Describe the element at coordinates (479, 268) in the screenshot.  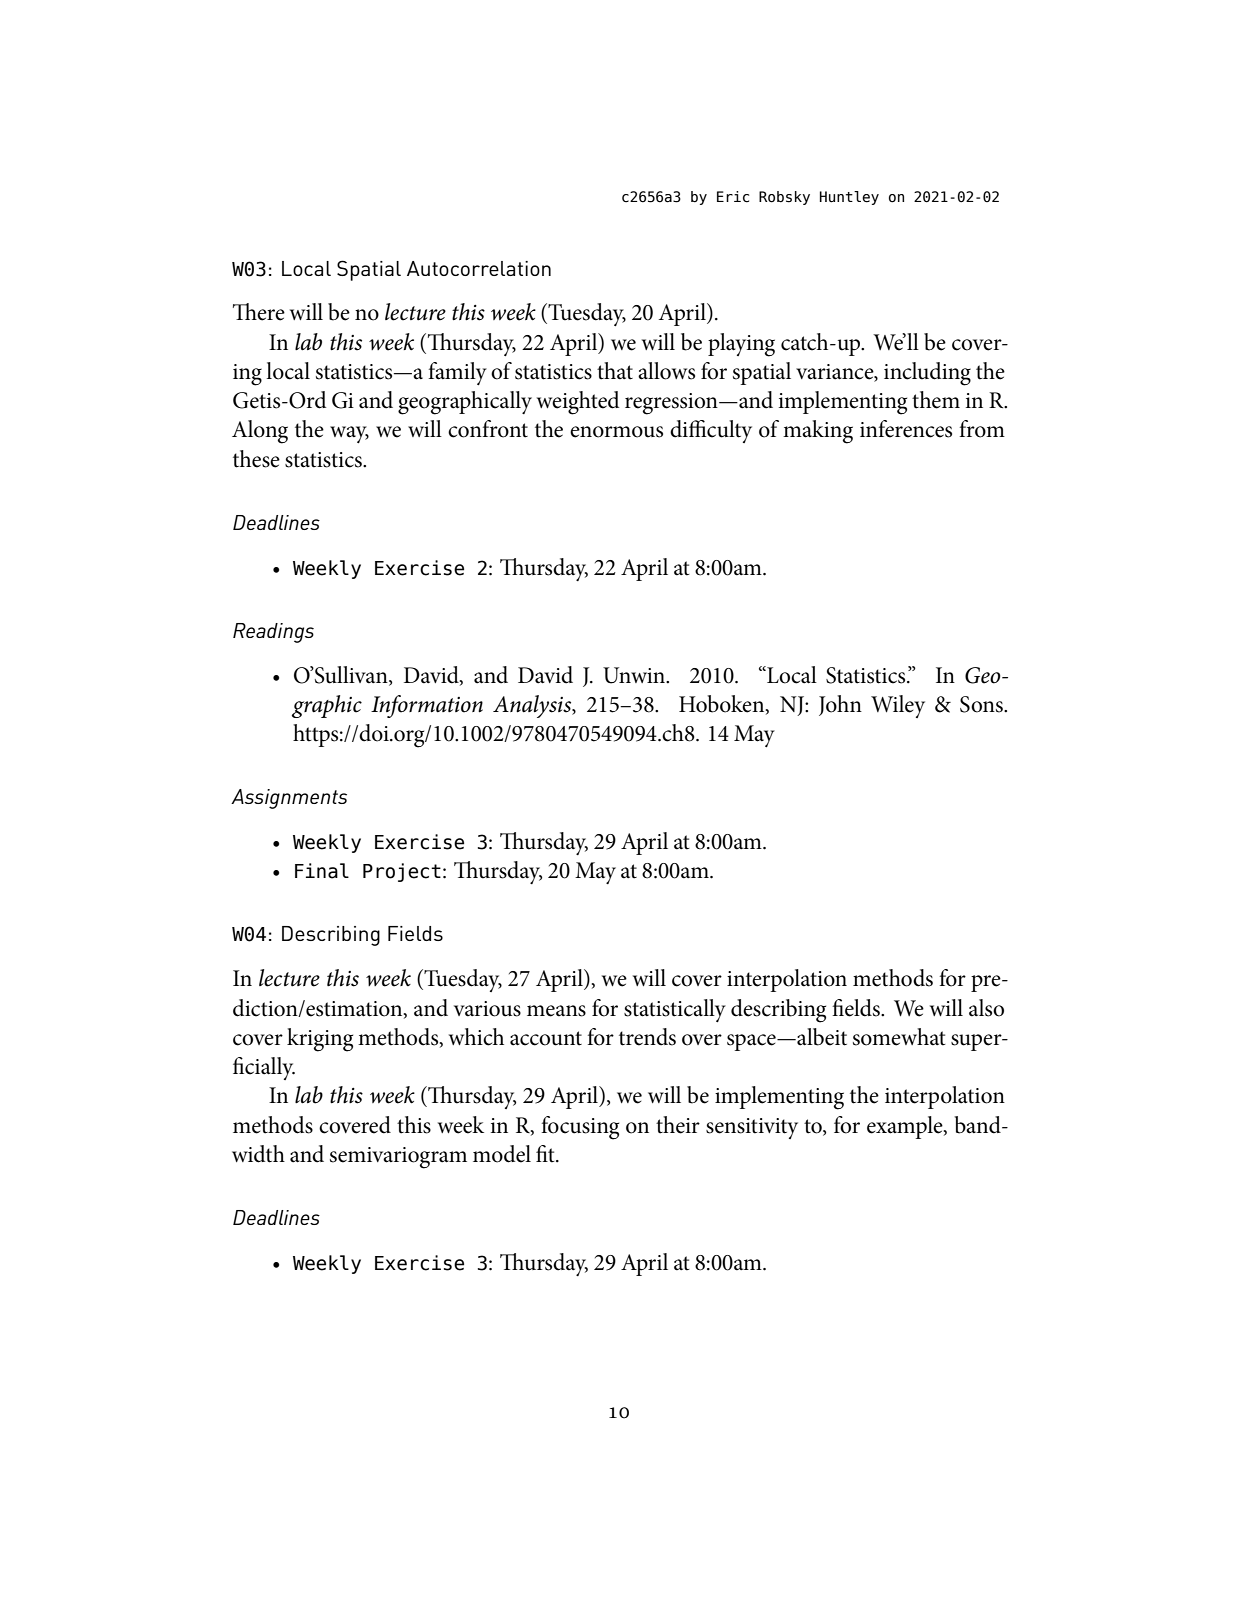
I see `Autocorrelation` at that location.
